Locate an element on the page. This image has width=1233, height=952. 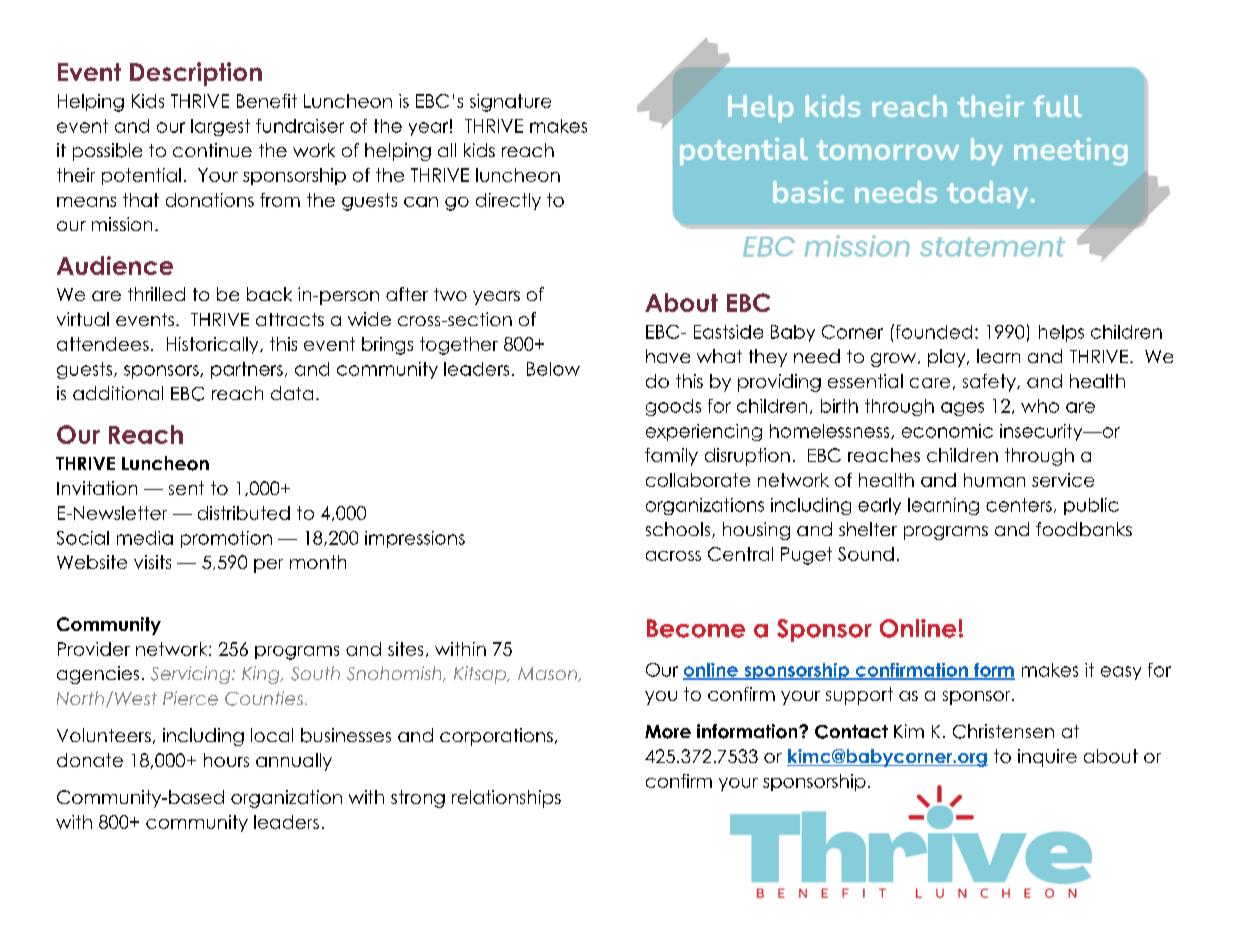
hours is located at coordinates (226, 760).
